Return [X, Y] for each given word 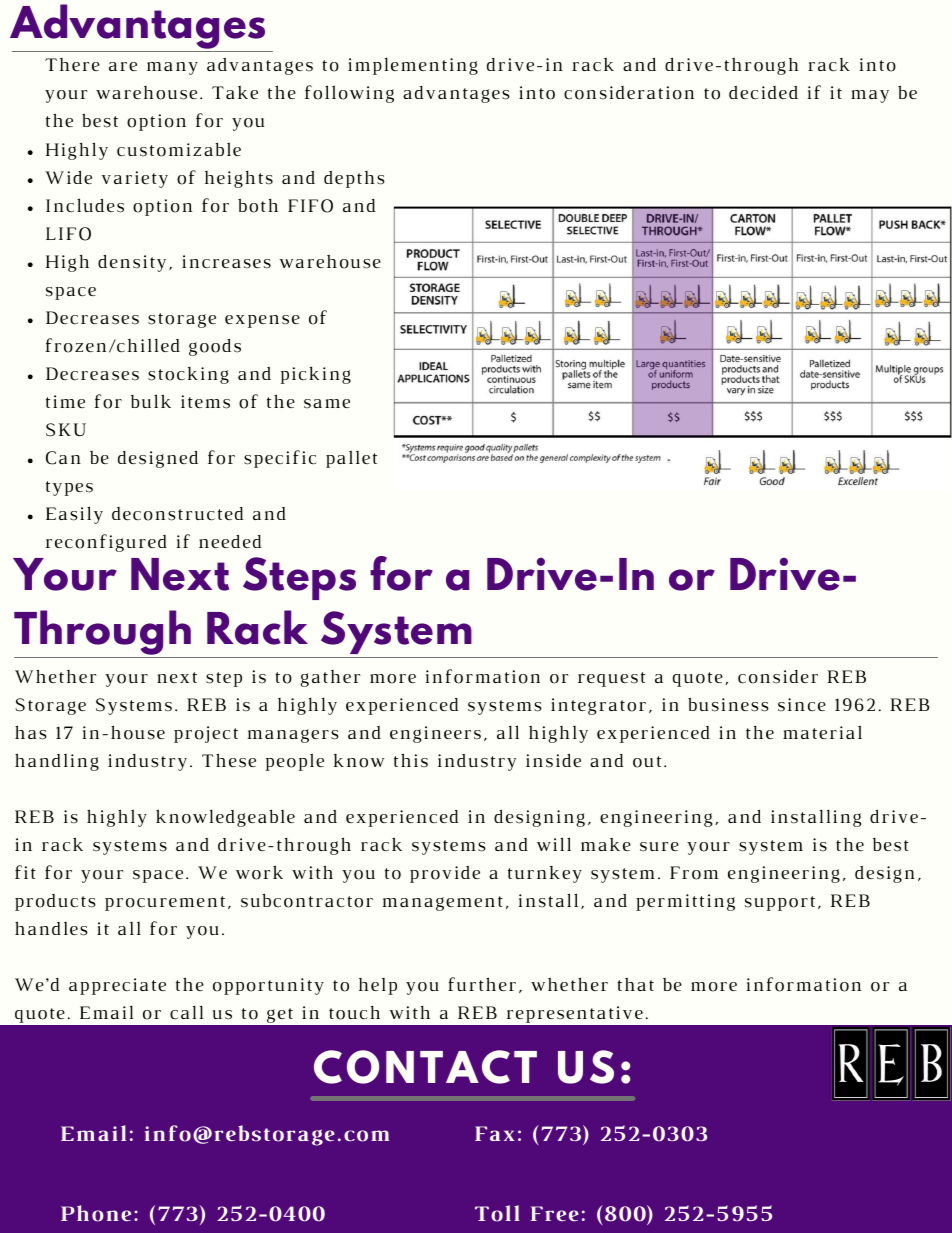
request [611, 679]
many [172, 68]
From [694, 873]
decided [763, 92]
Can [63, 458]
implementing [413, 66]
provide [445, 874]
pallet [351, 459]
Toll [497, 1213]
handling [57, 762]
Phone [96, 1213]
